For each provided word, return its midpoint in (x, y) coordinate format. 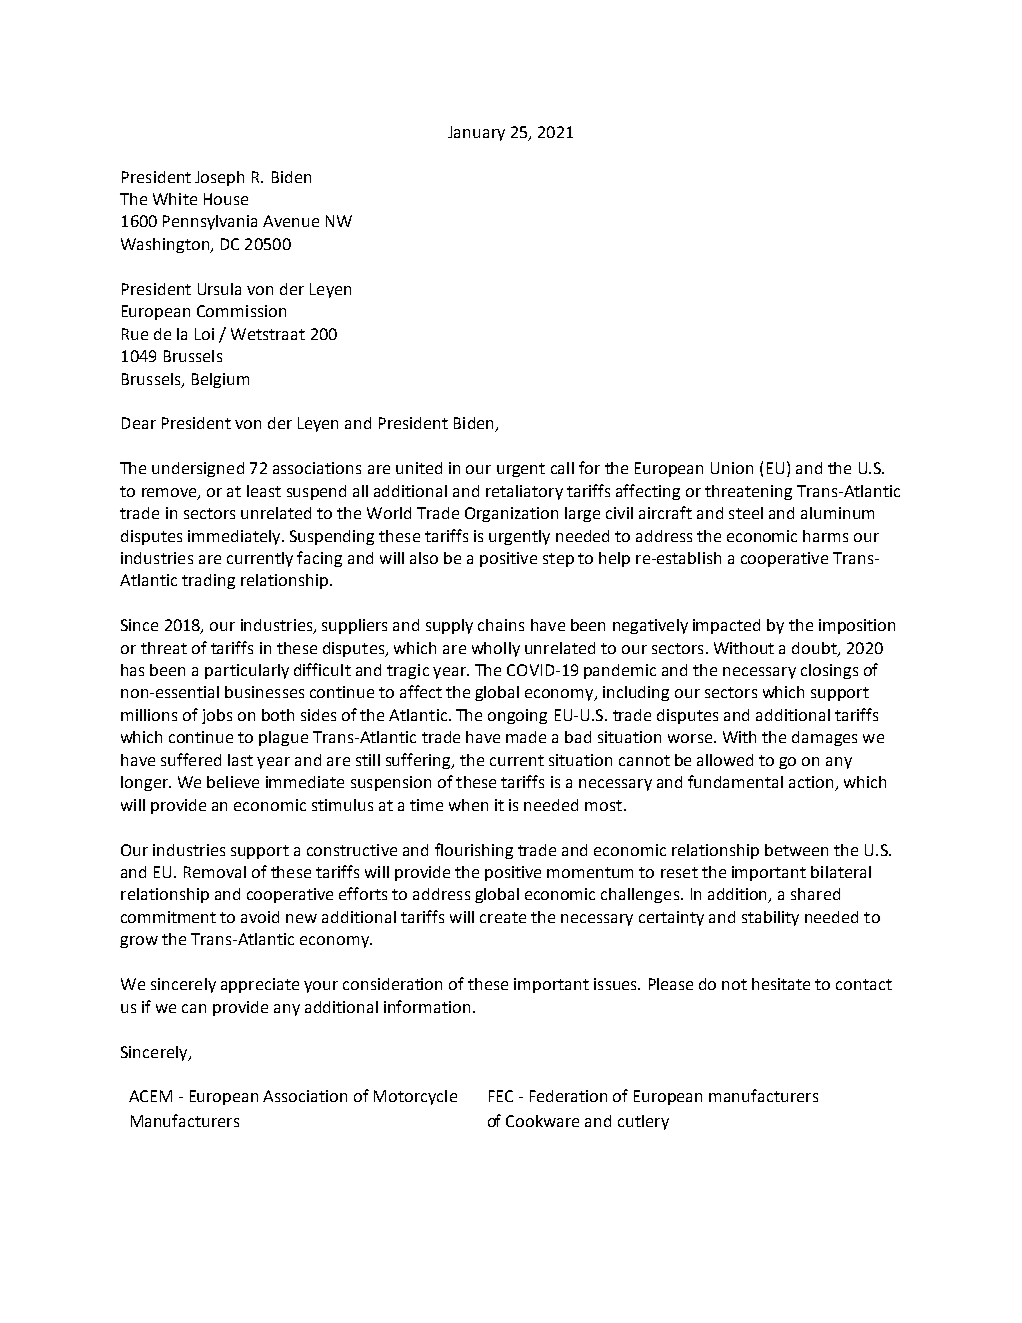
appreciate (260, 985)
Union (732, 468)
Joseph (219, 178)
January (476, 133)
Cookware (542, 1121)
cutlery (643, 1122)
